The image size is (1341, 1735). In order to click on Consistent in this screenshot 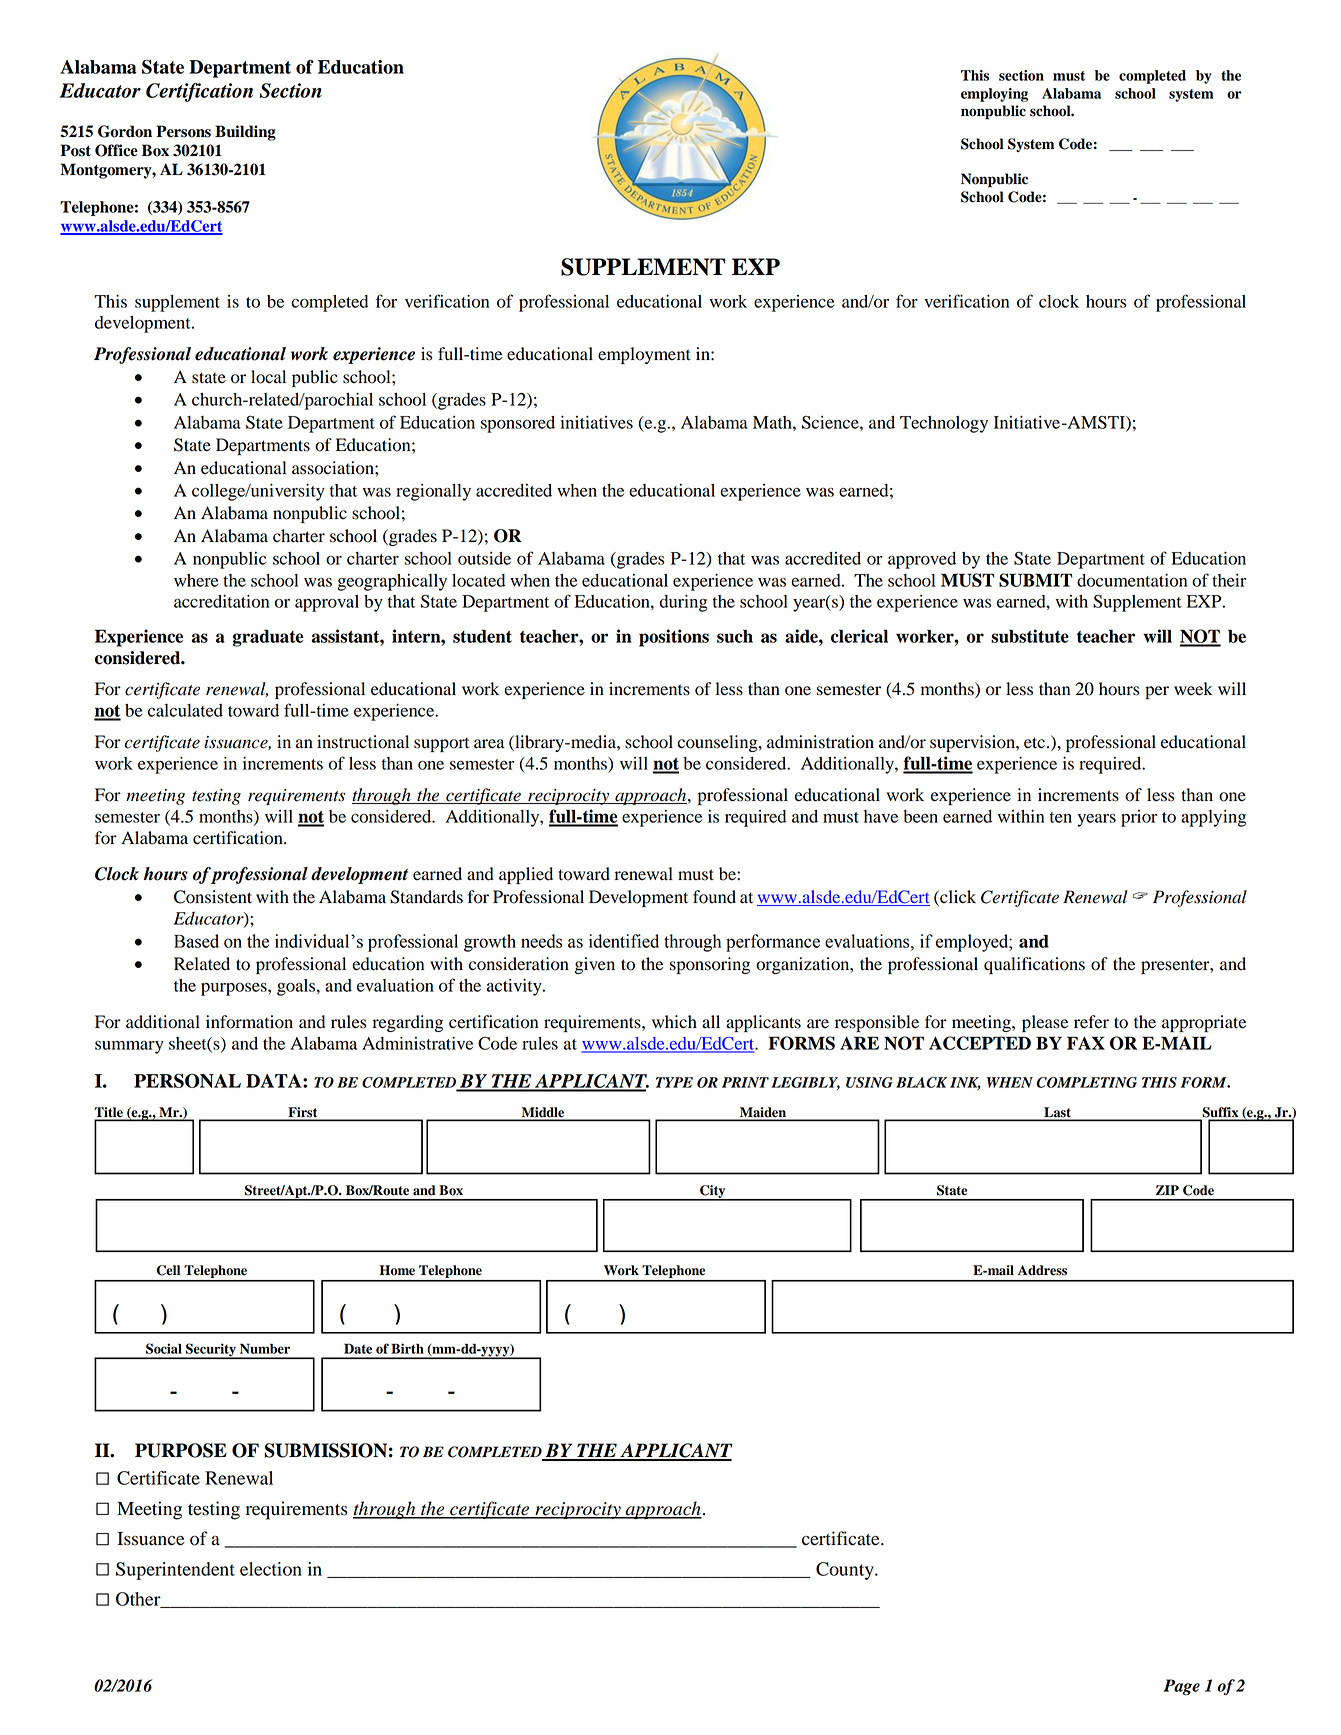, I will do `click(213, 897)`.
